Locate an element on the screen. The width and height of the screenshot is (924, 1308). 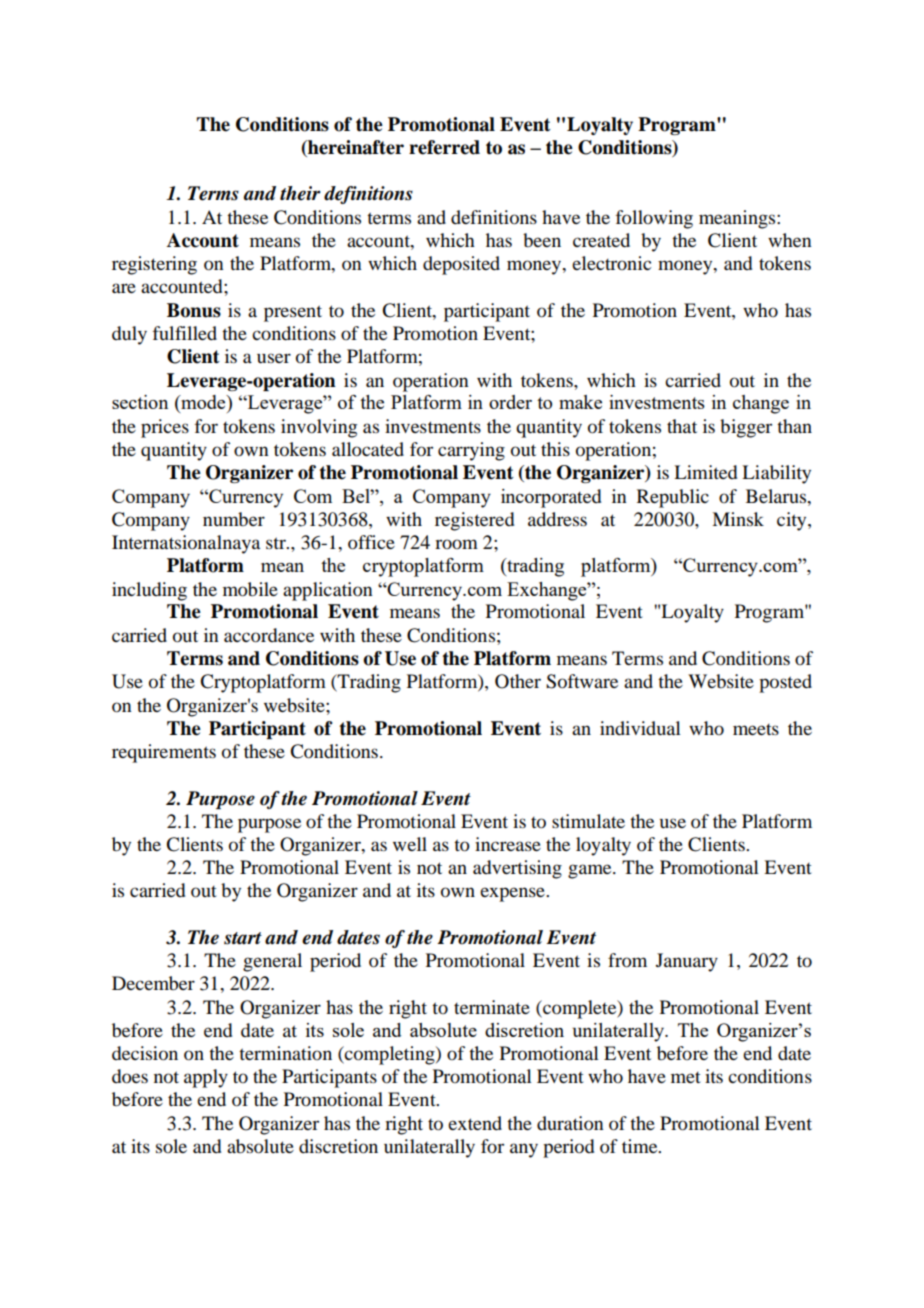
registered is located at coordinates (474, 521).
